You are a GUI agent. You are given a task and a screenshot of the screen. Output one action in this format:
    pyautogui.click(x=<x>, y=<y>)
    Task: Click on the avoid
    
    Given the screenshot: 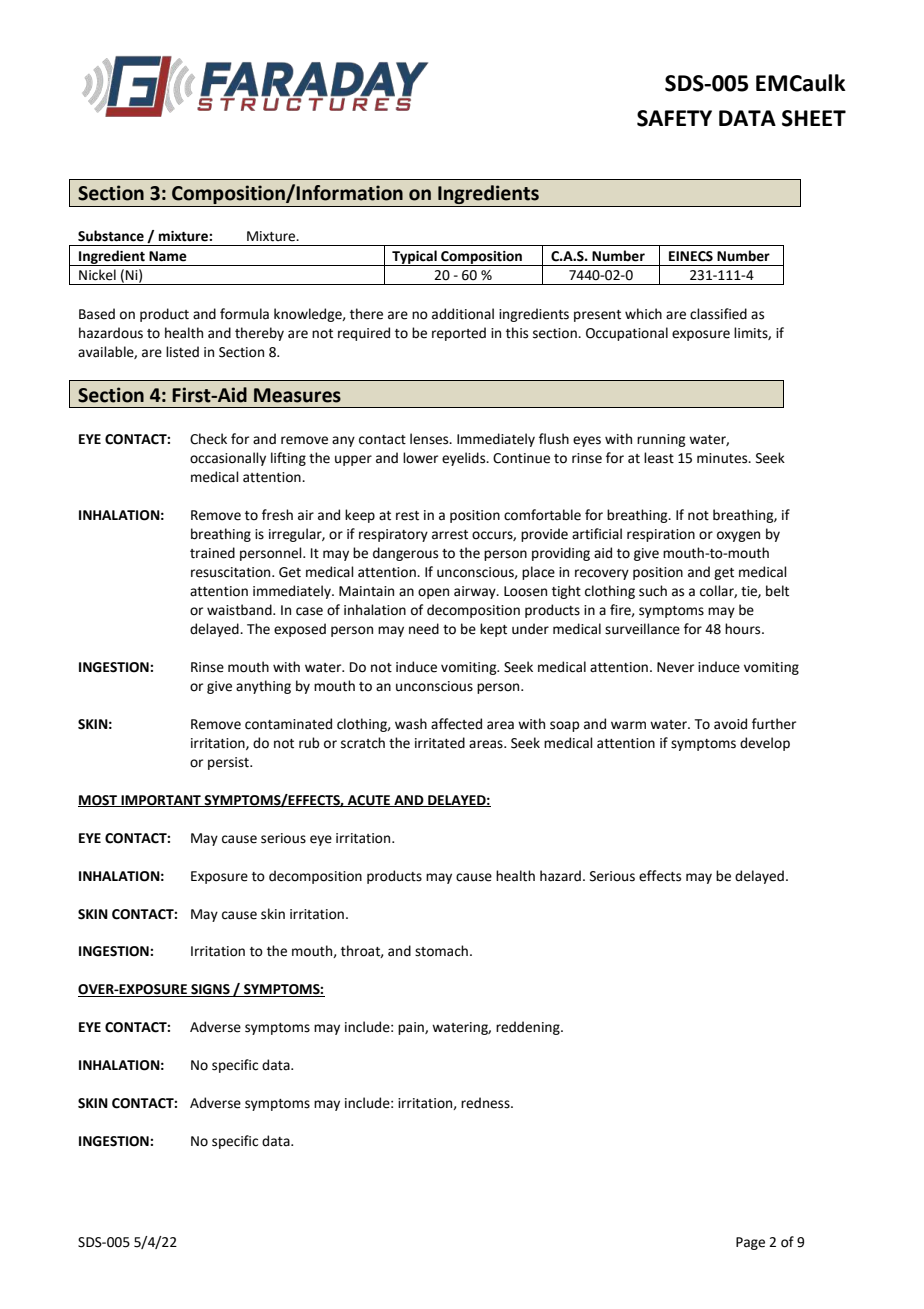 What is the action you would take?
    pyautogui.click(x=730, y=724)
